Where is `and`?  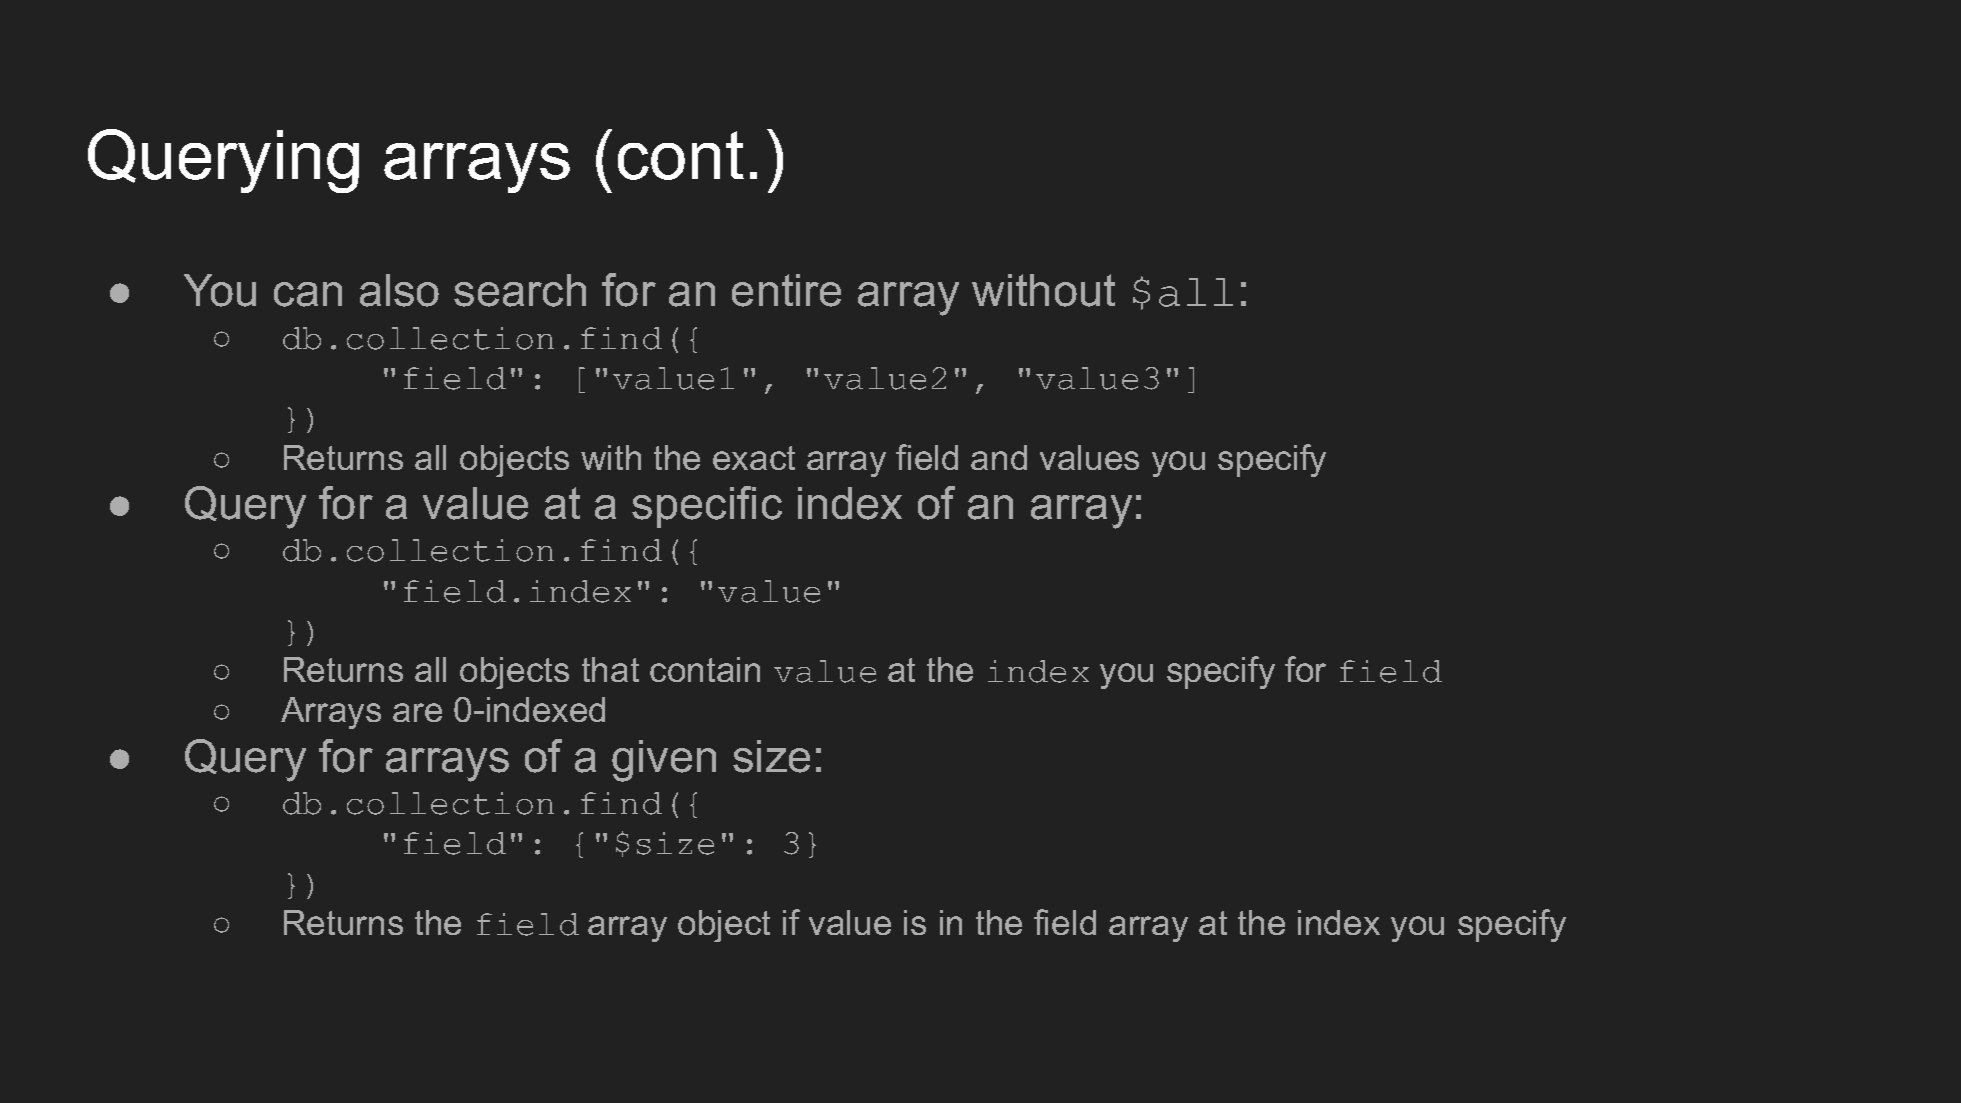 and is located at coordinates (999, 457).
